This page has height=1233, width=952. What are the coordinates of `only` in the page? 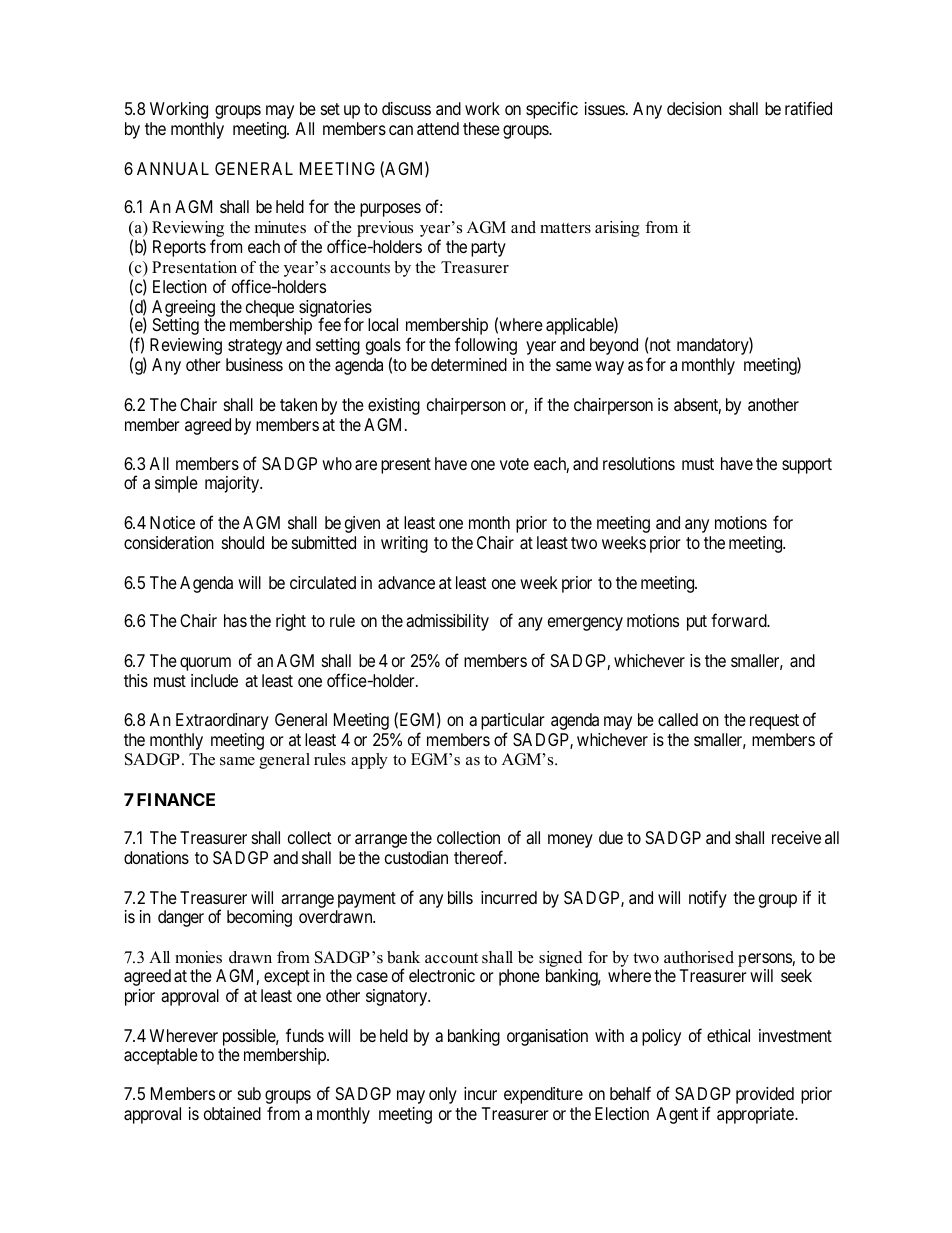 It's located at (443, 1095).
